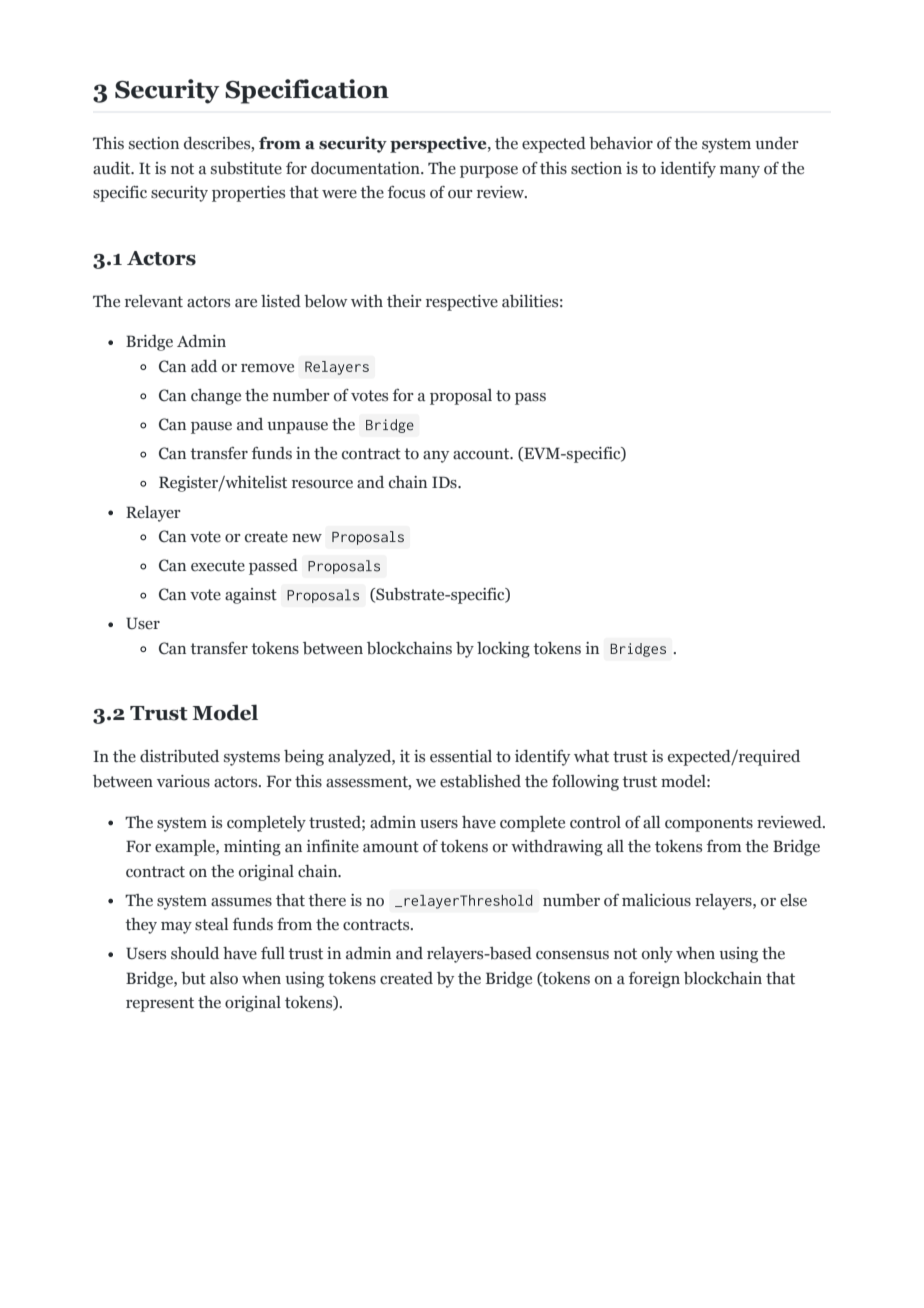  I want to click on change, so click(216, 397).
